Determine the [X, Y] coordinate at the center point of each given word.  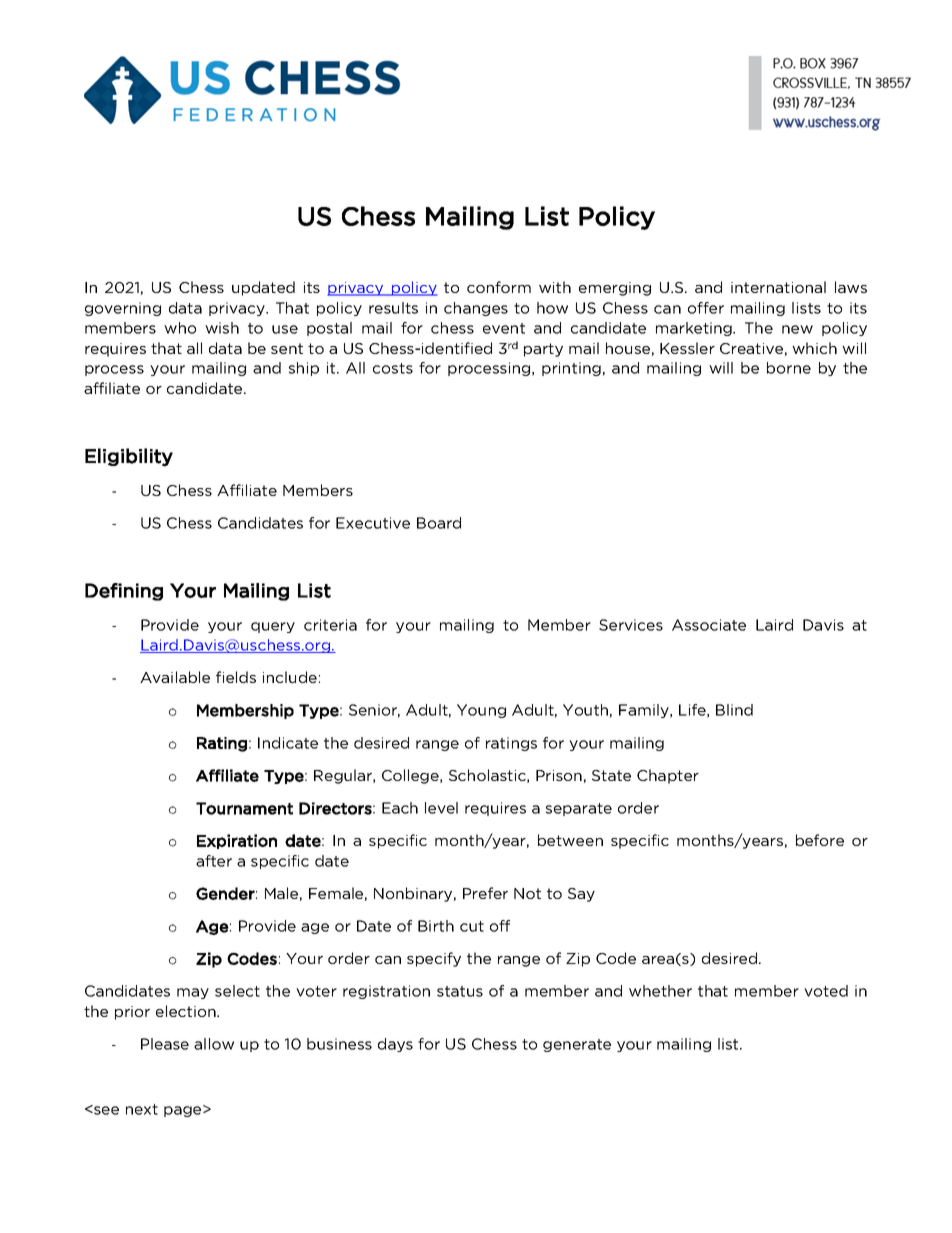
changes [476, 309]
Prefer [485, 893]
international [778, 287]
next [142, 1109]
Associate [709, 625]
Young [481, 711]
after [214, 861]
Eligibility [129, 457]
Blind [734, 710]
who [180, 328]
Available [175, 677]
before [820, 840]
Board [439, 523]
